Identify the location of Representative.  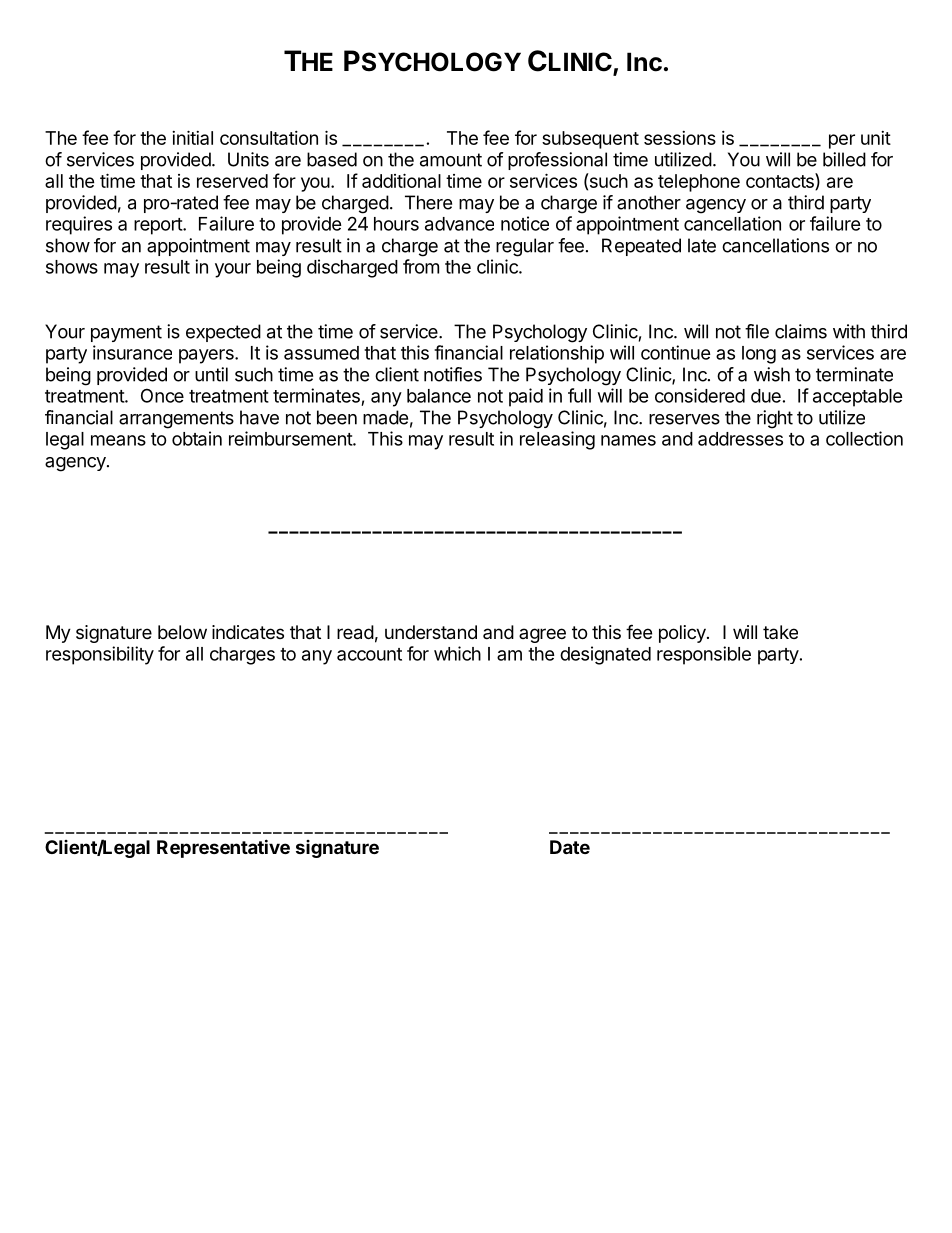
(223, 848).
